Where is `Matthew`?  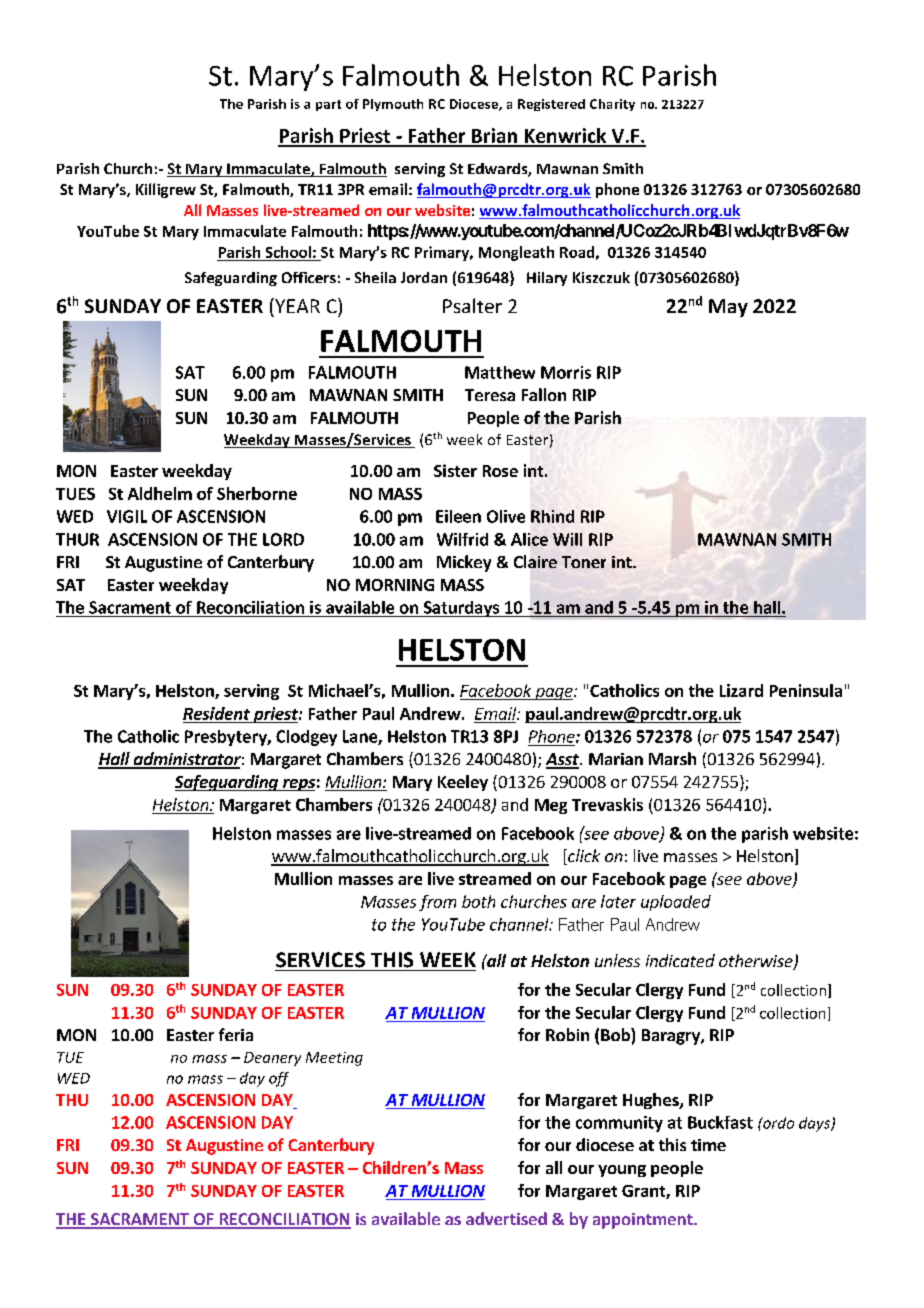
Matthew is located at coordinates (500, 372).
